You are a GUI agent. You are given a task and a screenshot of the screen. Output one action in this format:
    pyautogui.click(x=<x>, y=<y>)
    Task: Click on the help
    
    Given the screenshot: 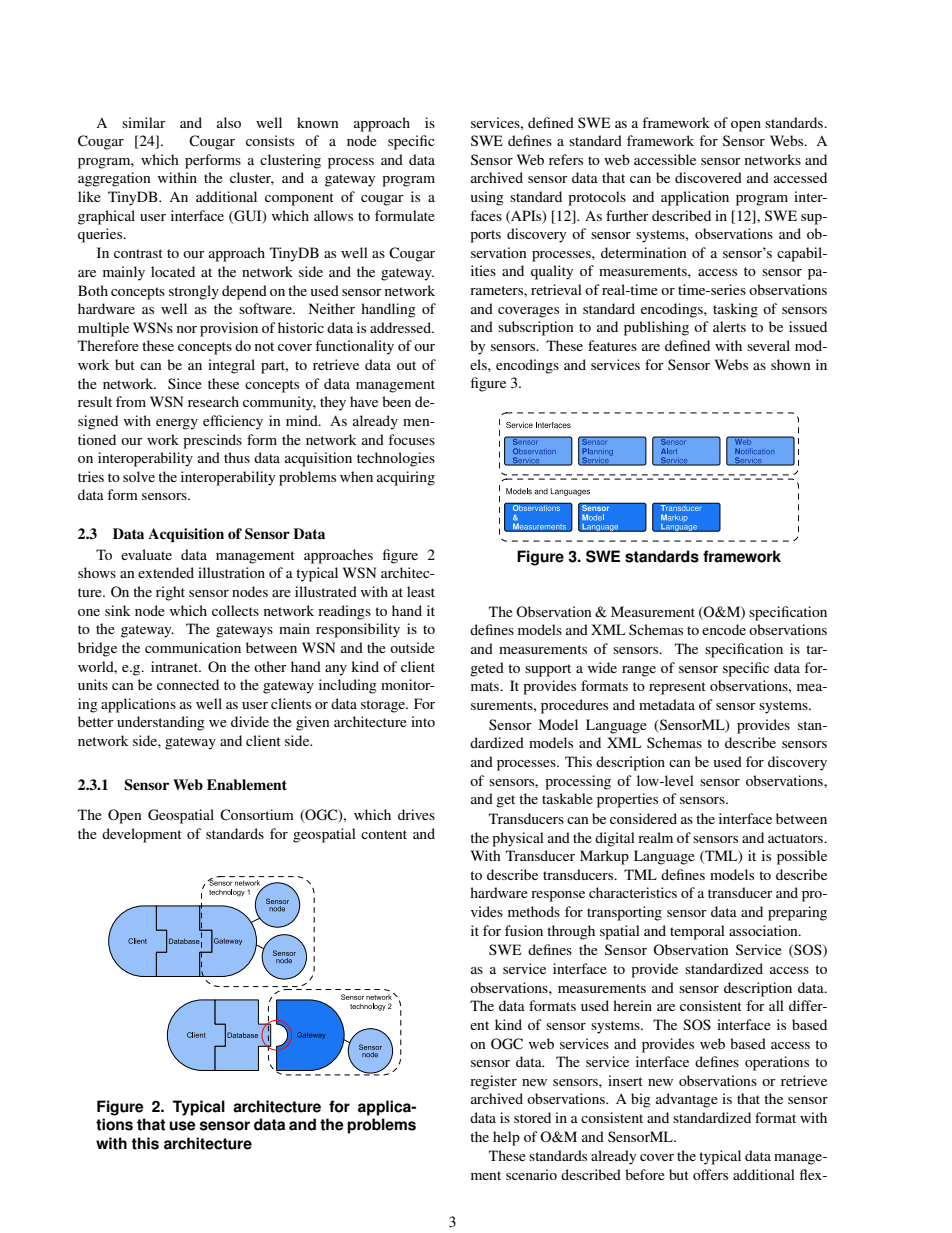 What is the action you would take?
    pyautogui.click(x=506, y=1138)
